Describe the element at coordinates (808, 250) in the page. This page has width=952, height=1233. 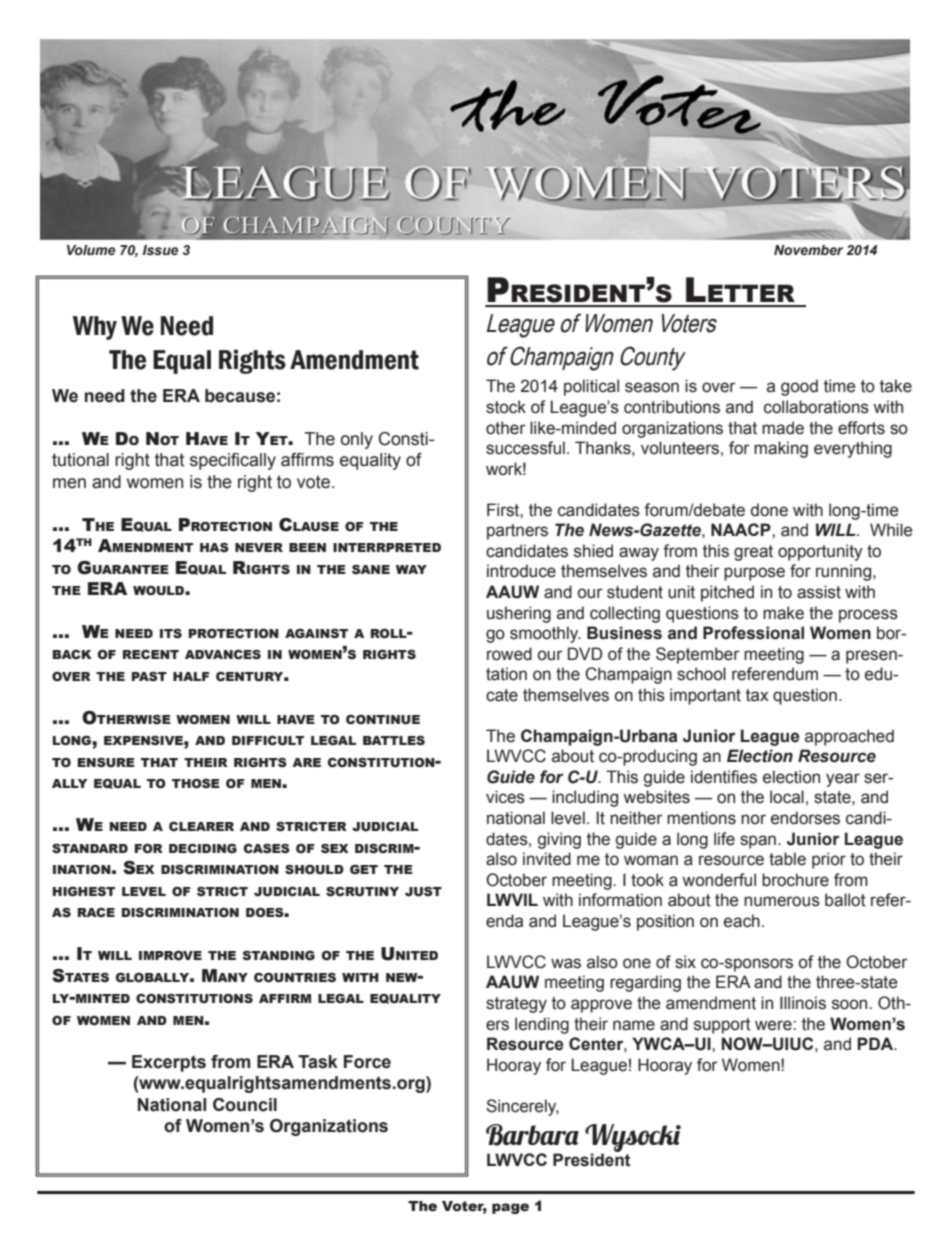
I see `November` at that location.
